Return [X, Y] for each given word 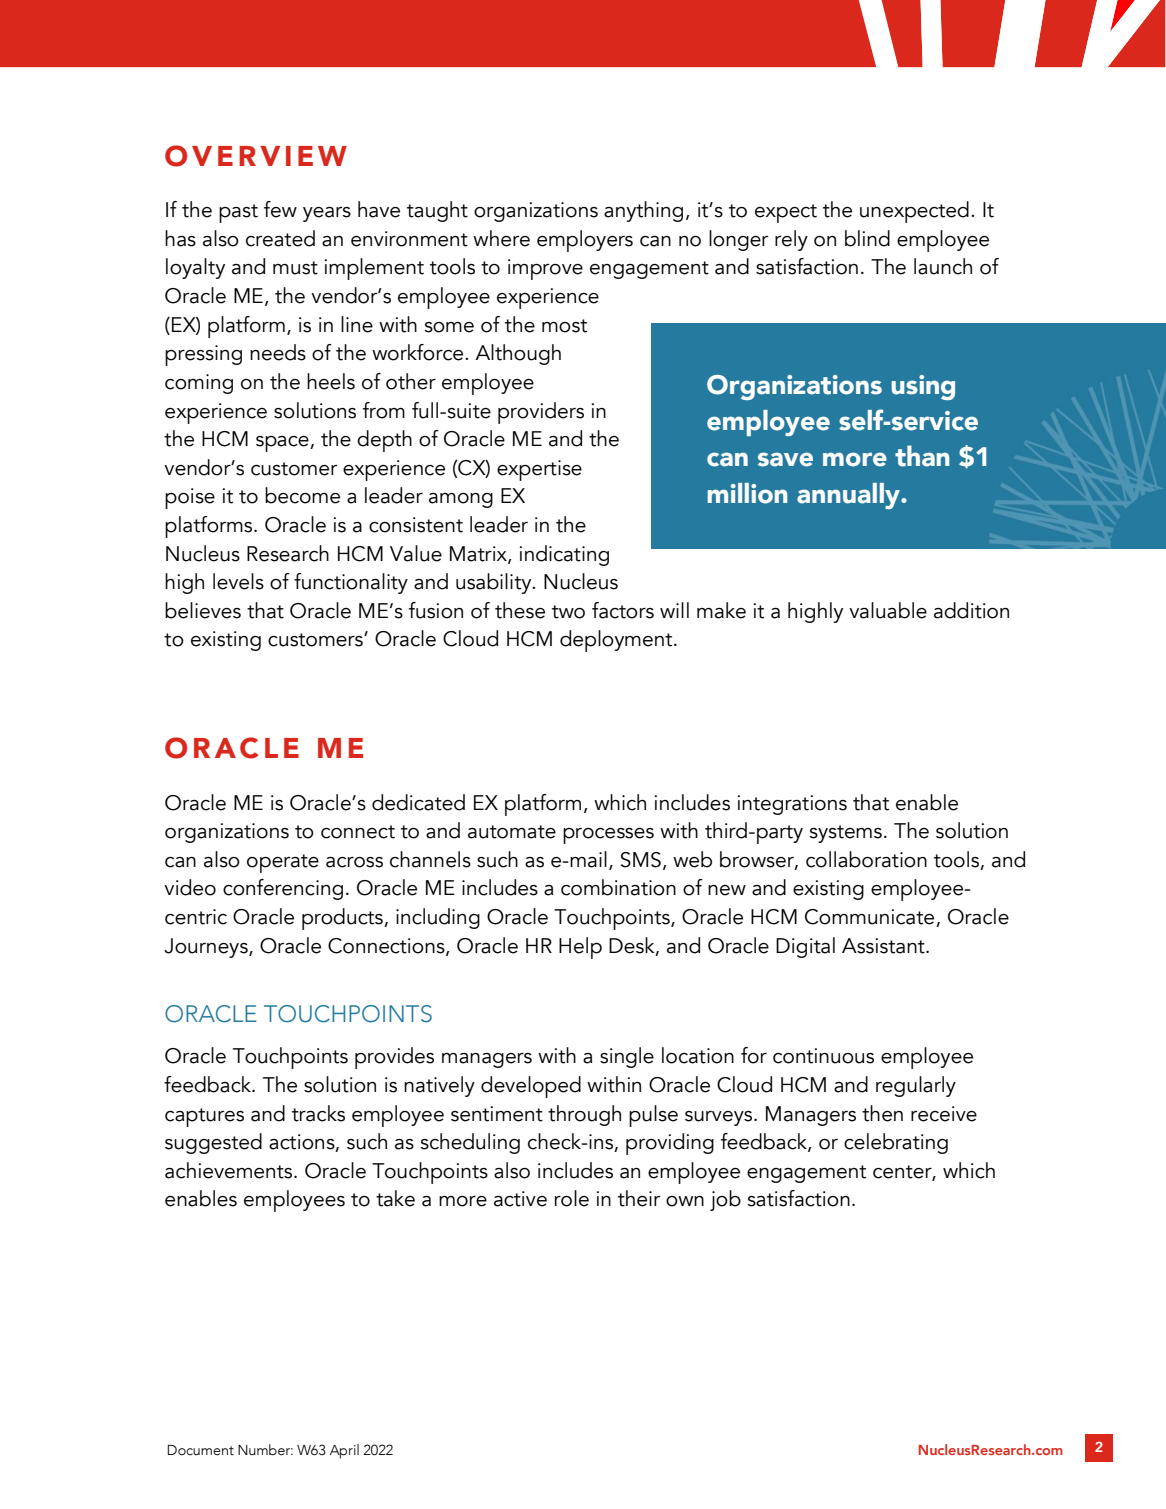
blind [867, 238]
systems [846, 834]
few [280, 209]
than [922, 456]
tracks [318, 1113]
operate [283, 863]
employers [585, 241]
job [725, 1200]
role [572, 1198]
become [302, 495]
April [344, 1451]
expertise [539, 470]
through [584, 1115]
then [882, 1113]
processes [608, 836]
